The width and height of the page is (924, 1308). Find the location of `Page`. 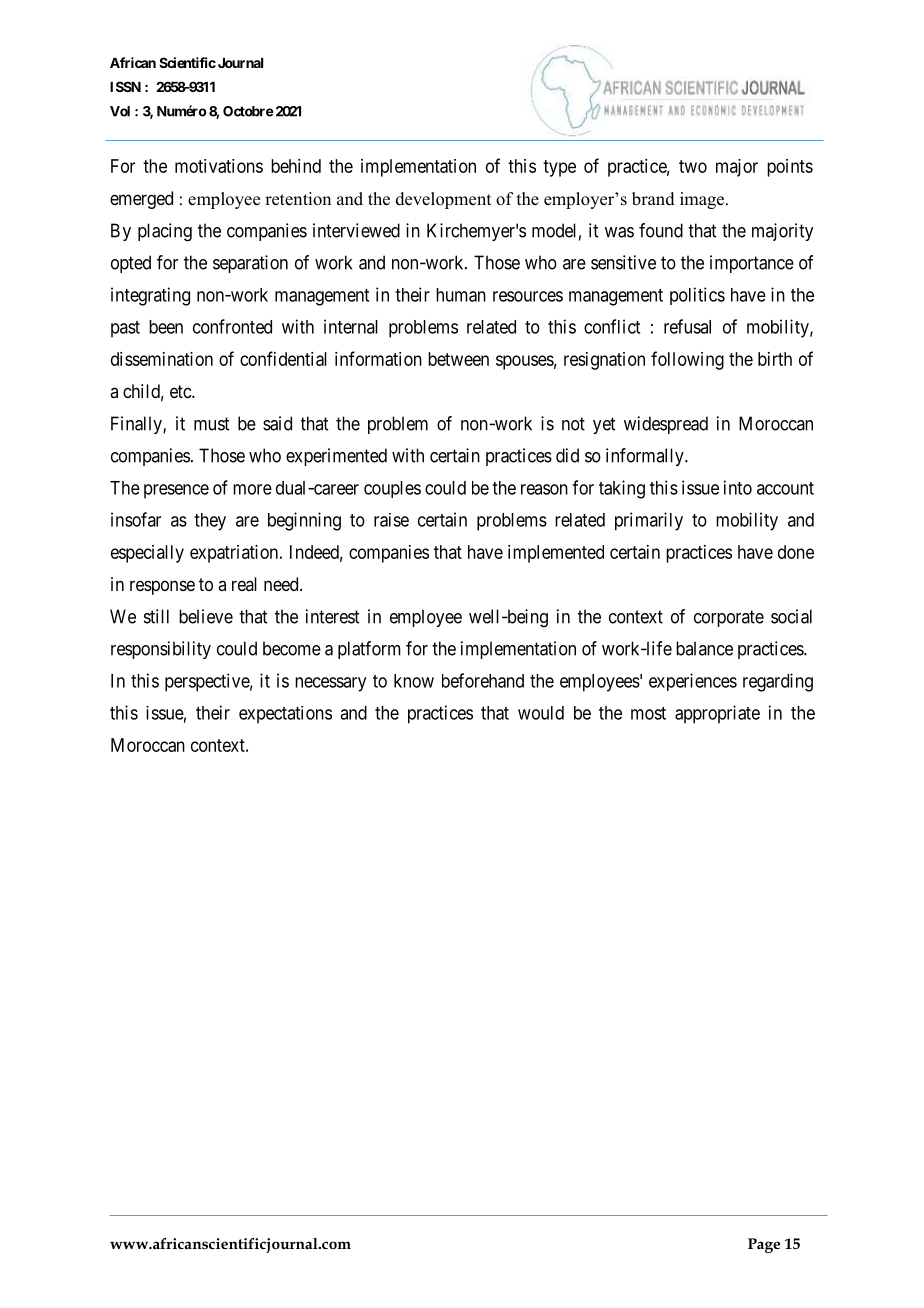

Page is located at coordinates (764, 1245).
